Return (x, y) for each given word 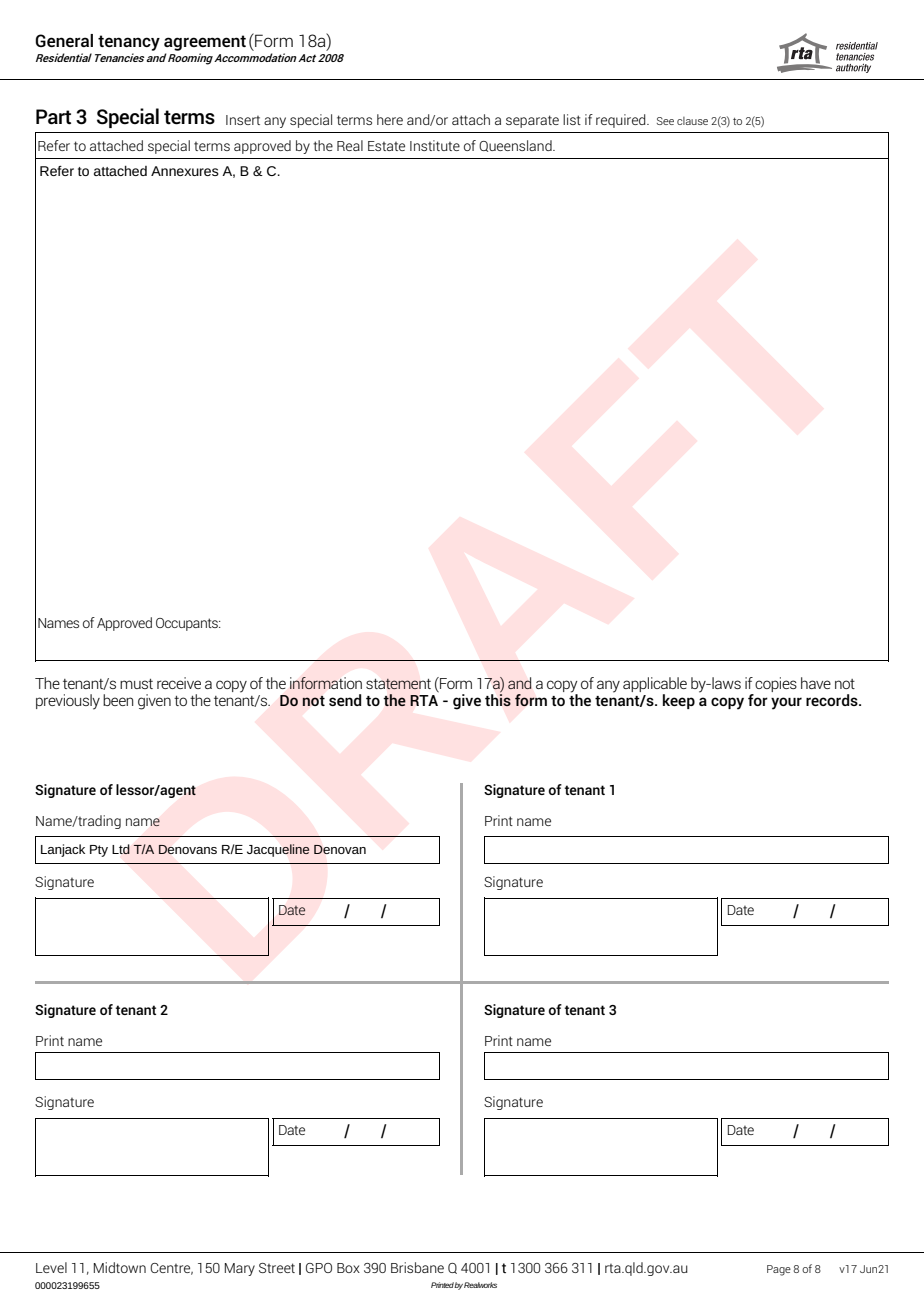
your (786, 703)
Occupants (188, 624)
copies (776, 684)
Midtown (120, 1267)
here (390, 119)
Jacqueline (278, 850)
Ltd (121, 849)
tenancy (129, 43)
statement (398, 684)
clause (692, 121)
